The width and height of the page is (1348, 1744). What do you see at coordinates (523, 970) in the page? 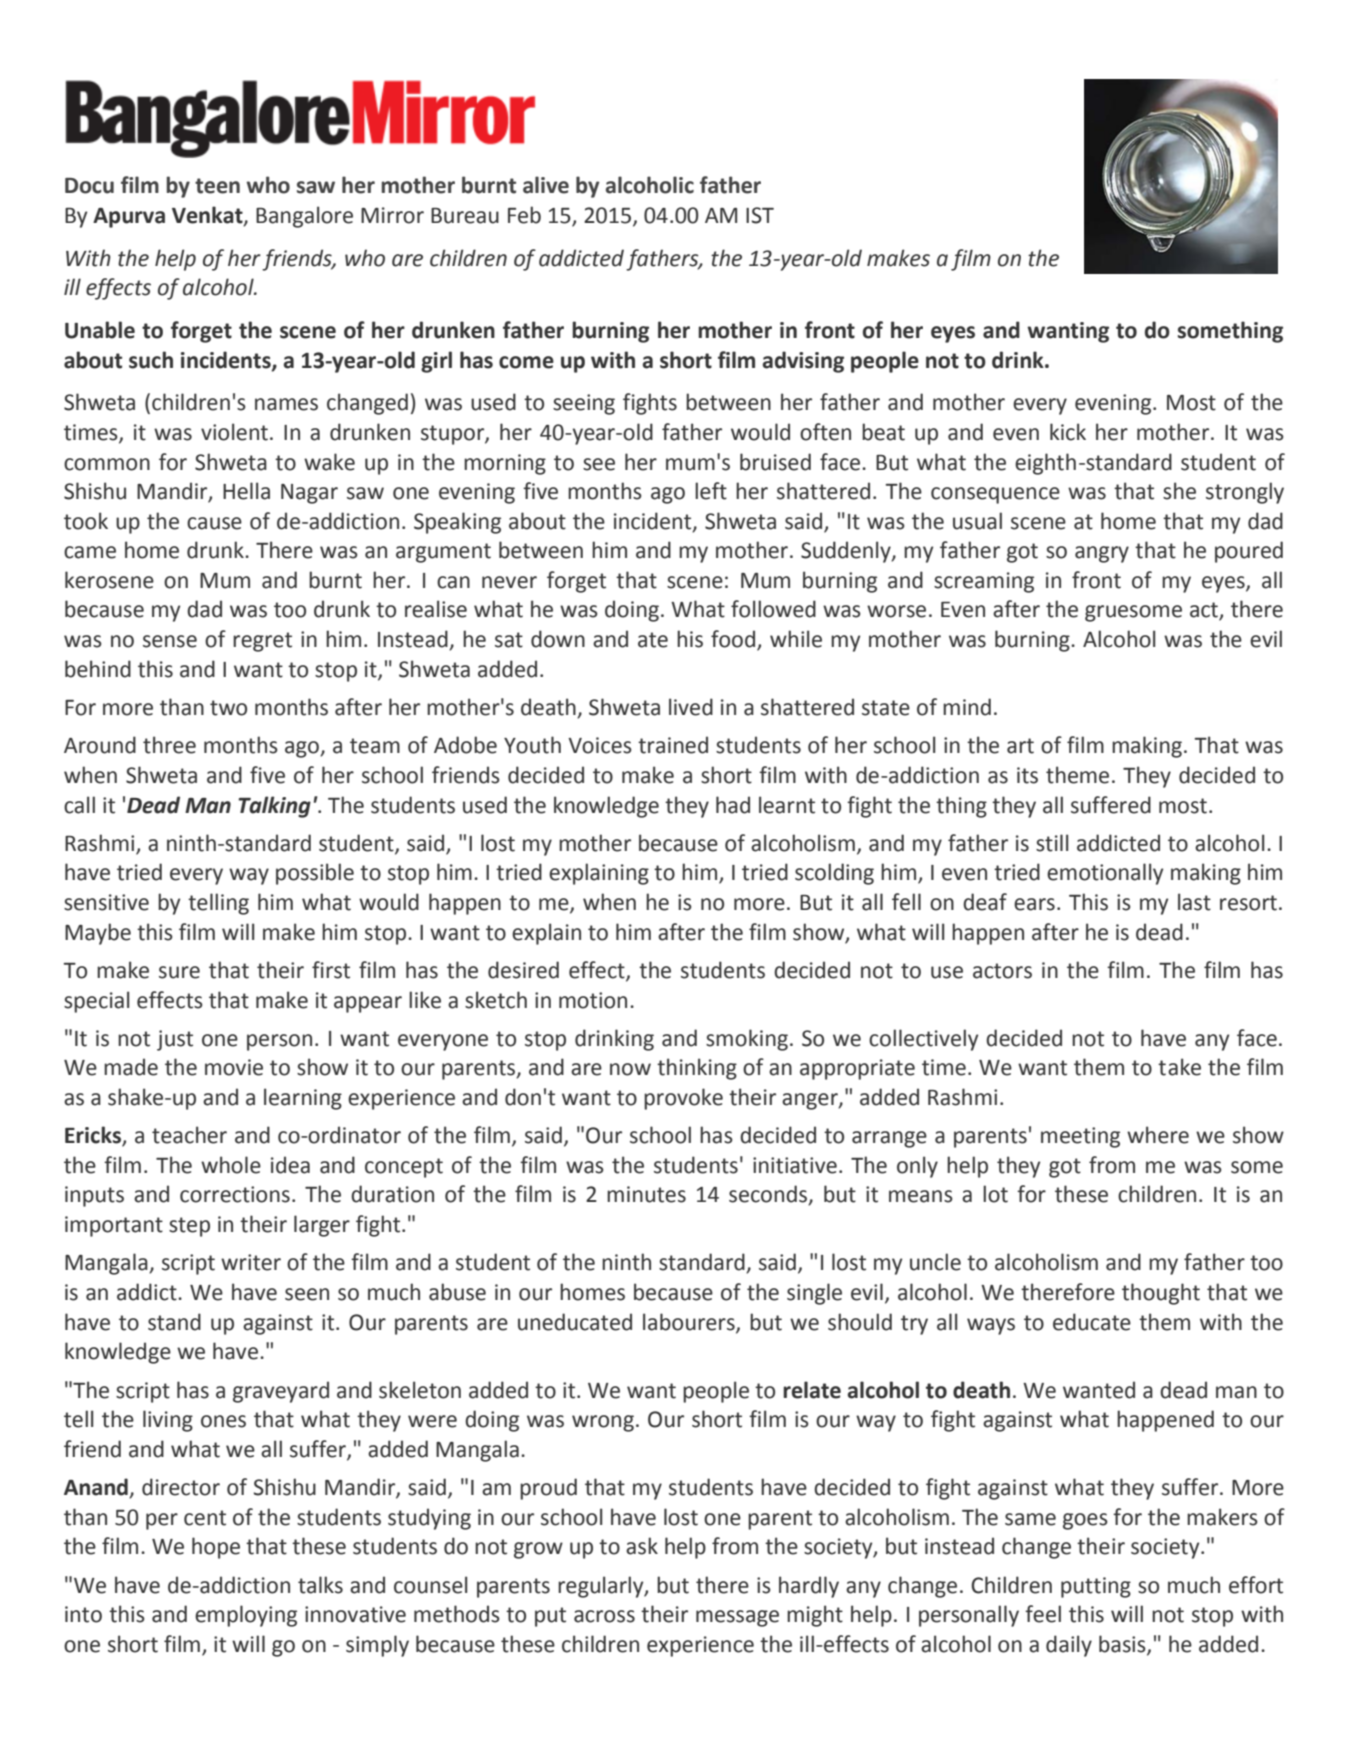
I see `desired` at bounding box center [523, 970].
